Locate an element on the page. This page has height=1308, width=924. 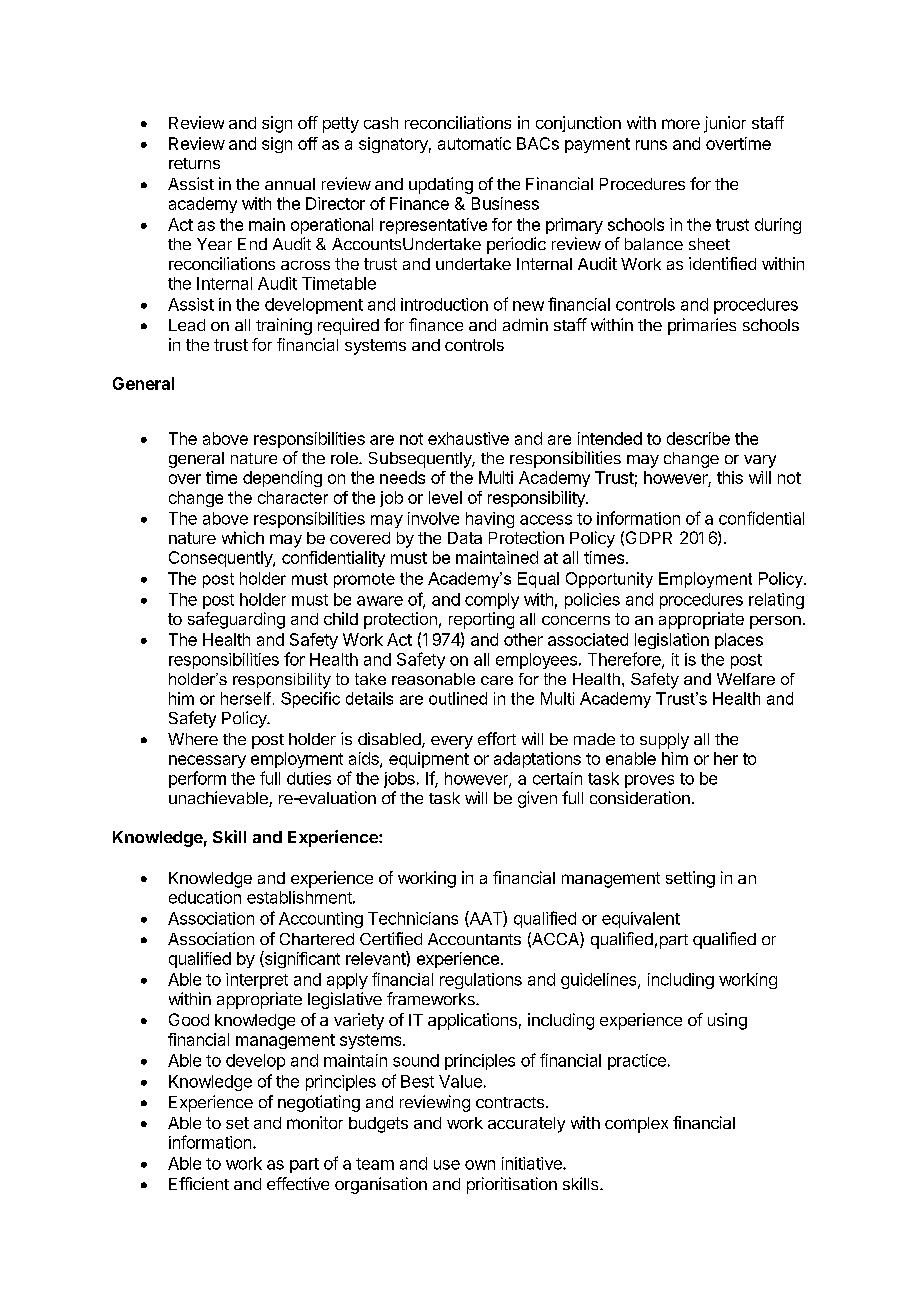
safeguarding is located at coordinates (236, 620).
